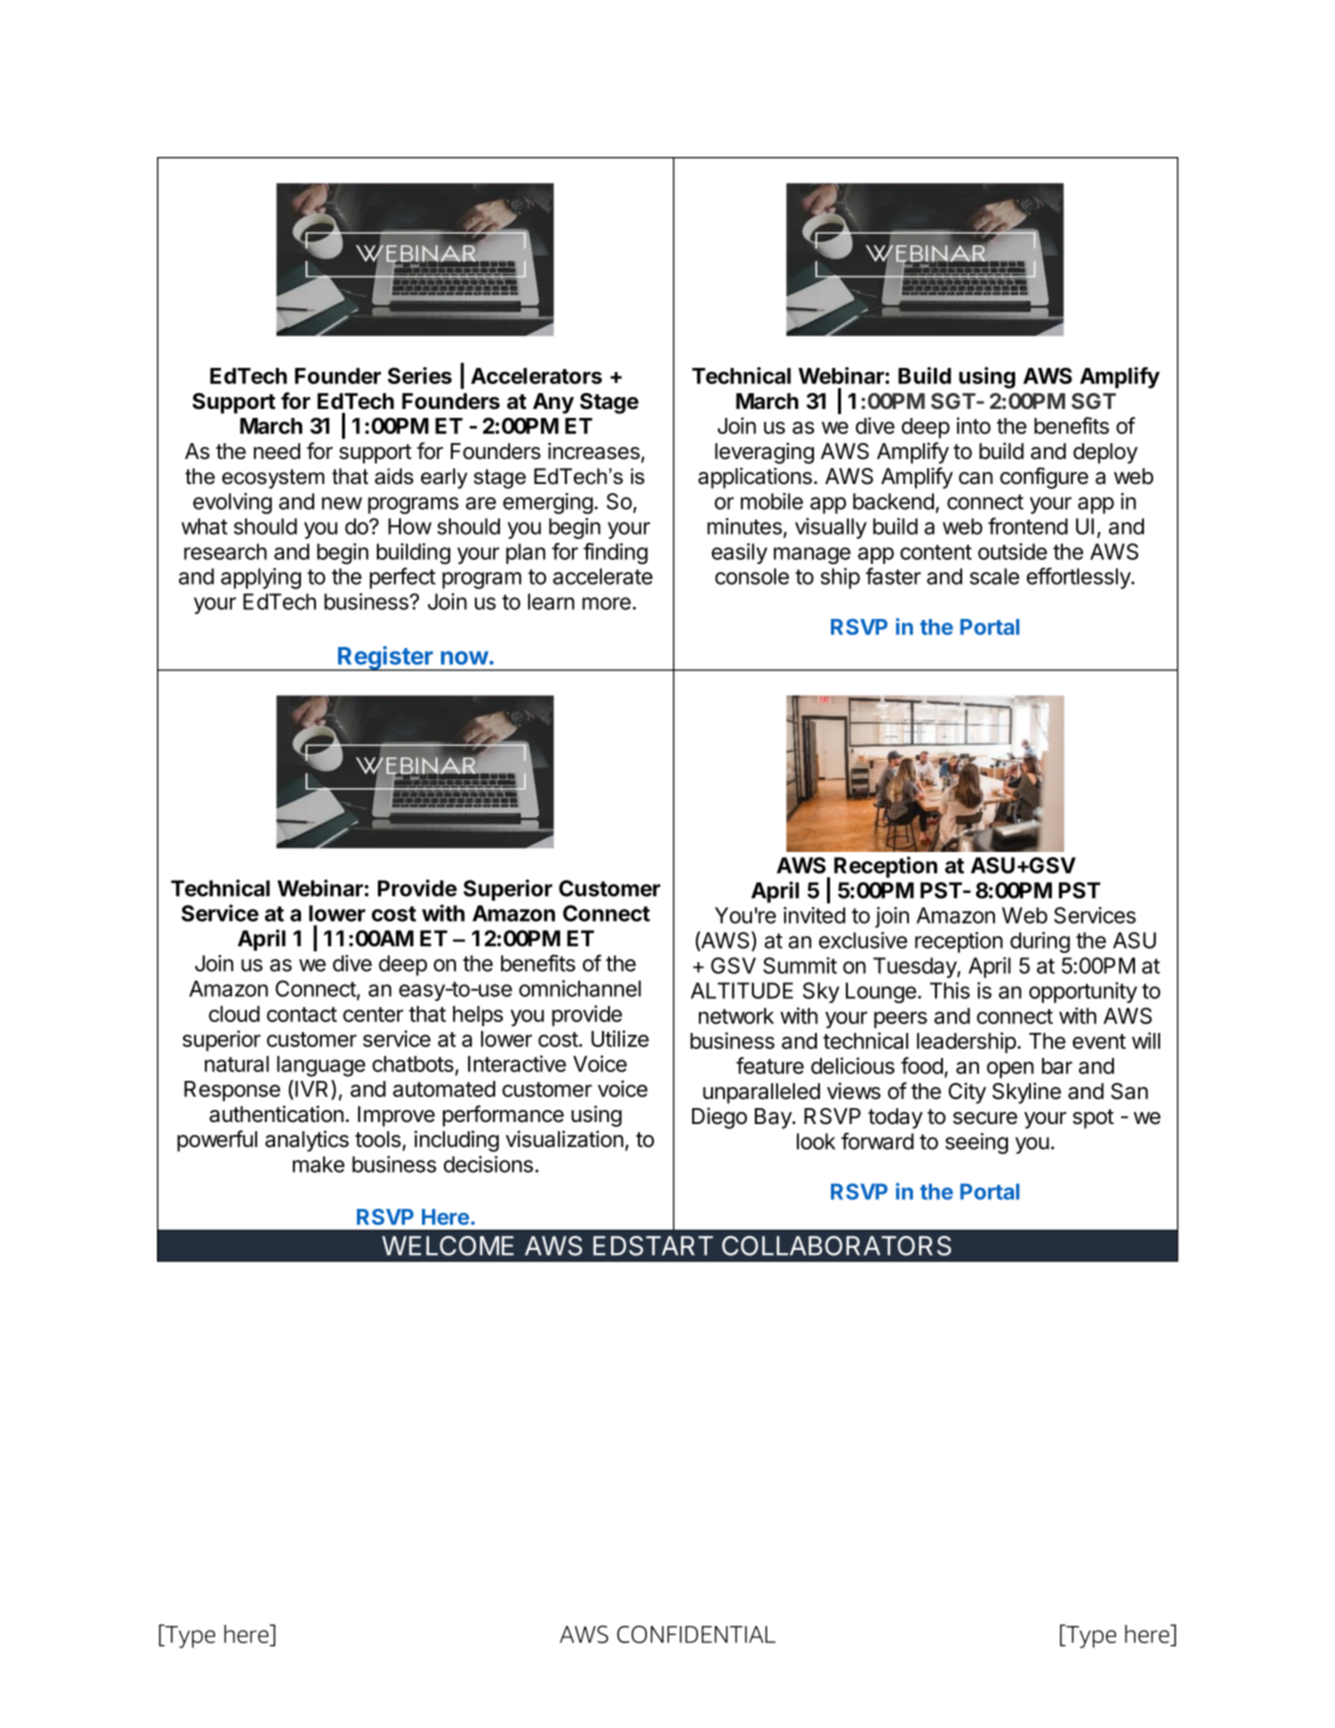  What do you see at coordinates (595, 452) in the screenshot?
I see `increases` at bounding box center [595, 452].
